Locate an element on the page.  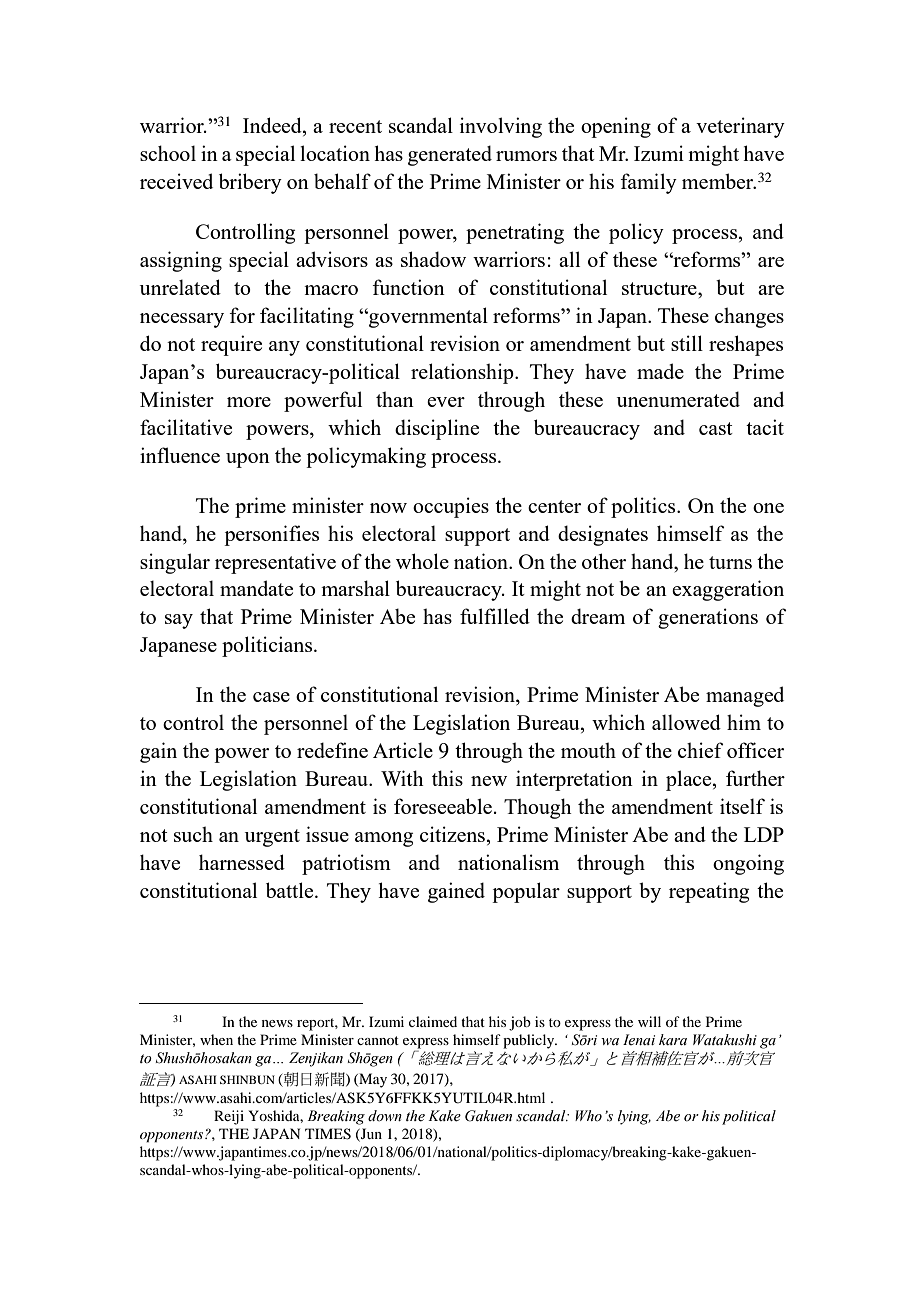
down is located at coordinates (385, 1115).
